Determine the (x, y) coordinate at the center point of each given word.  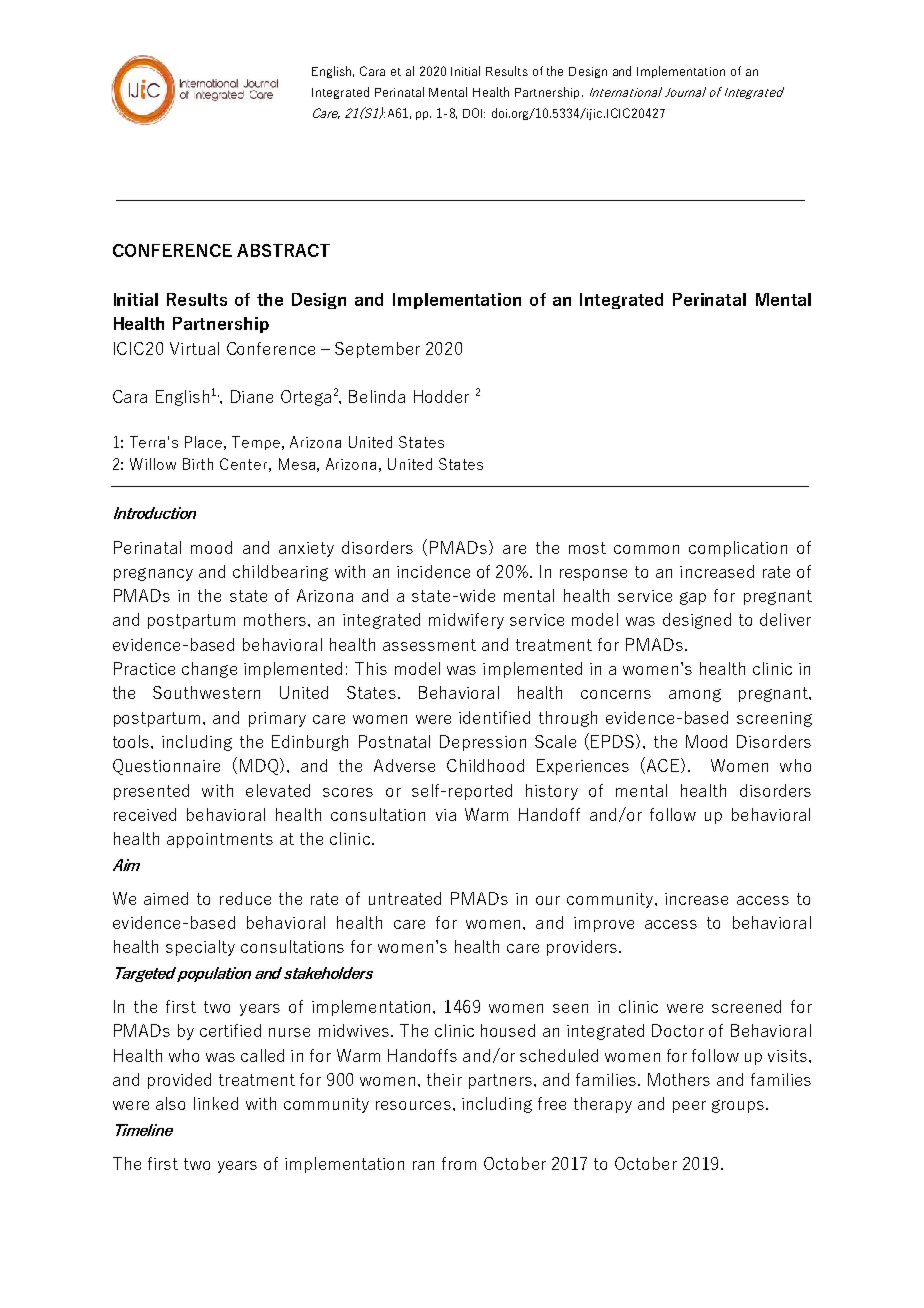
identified (494, 717)
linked (216, 1103)
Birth (198, 464)
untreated (405, 898)
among (695, 695)
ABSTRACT (283, 250)
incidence (433, 571)
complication (738, 549)
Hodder (441, 396)
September (377, 350)
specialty (200, 948)
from (459, 1163)
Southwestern (206, 692)
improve (604, 924)
